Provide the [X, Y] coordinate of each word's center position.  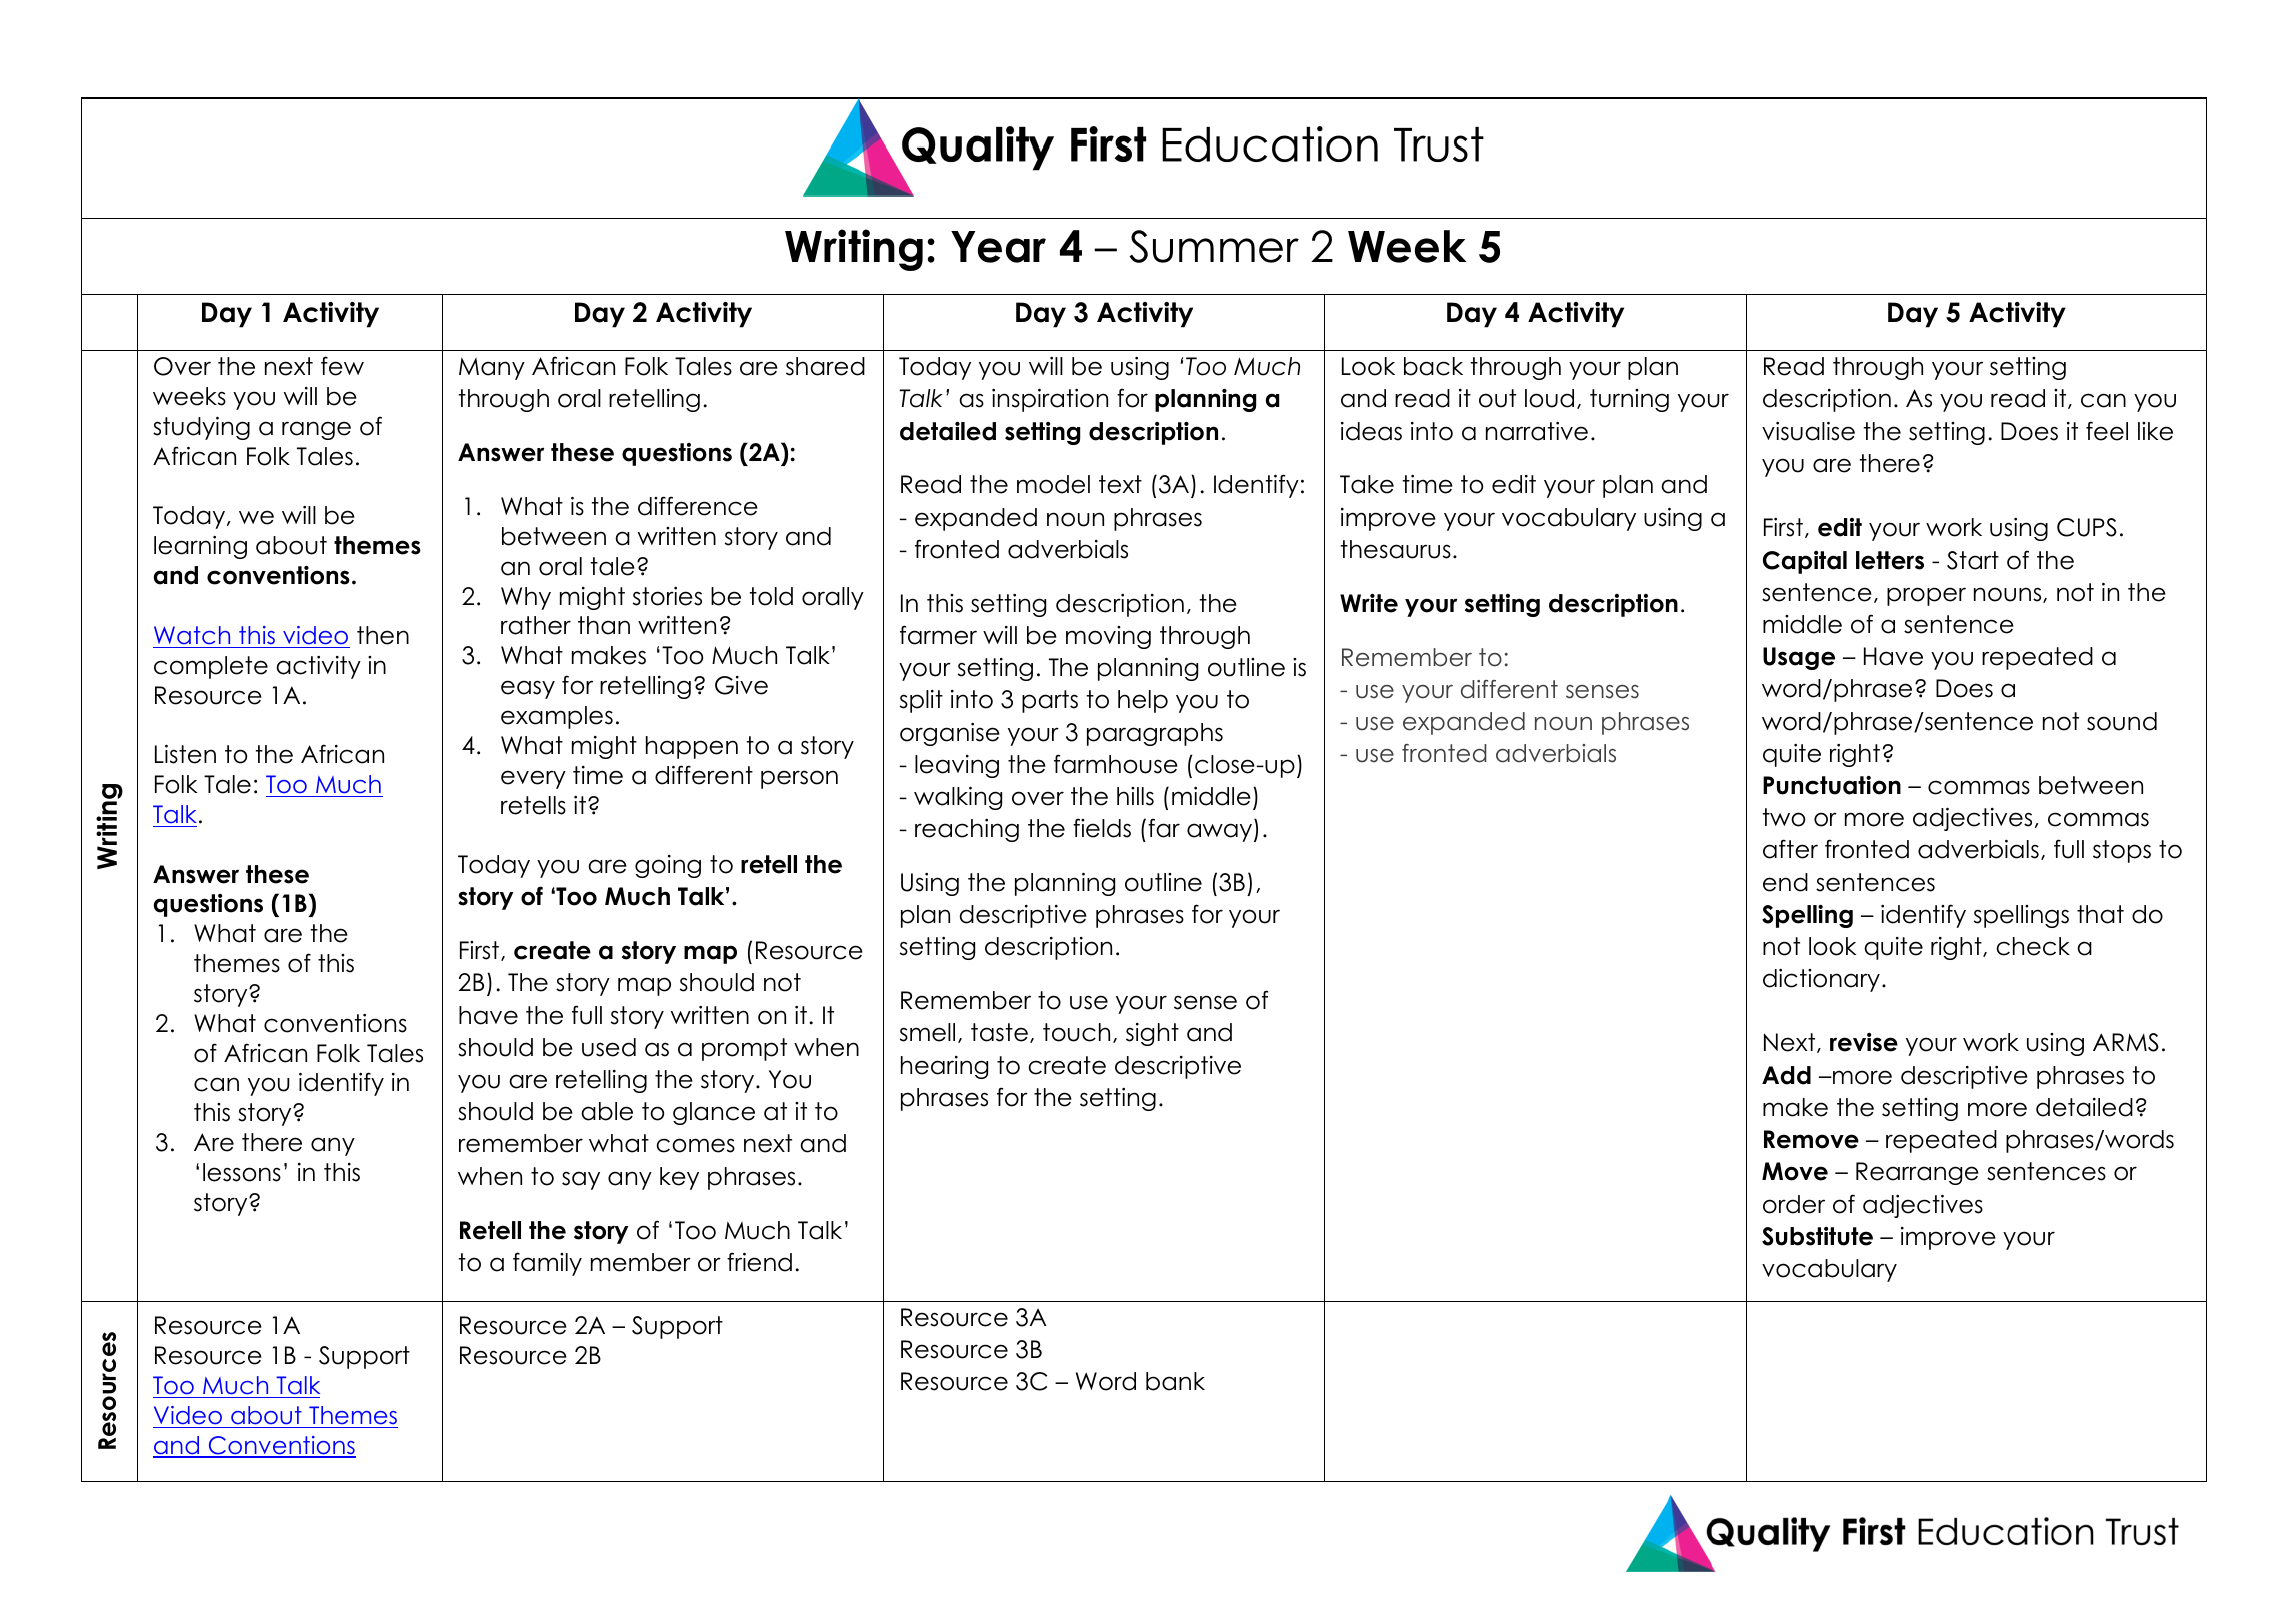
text [1120, 484]
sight [1152, 1034]
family [547, 1264]
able [607, 1111]
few [342, 366]
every [533, 779]
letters [1890, 560]
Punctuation [1832, 785]
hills [1135, 796]
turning [1629, 400]
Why [526, 598]
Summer [1214, 246]
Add [1786, 1075]
